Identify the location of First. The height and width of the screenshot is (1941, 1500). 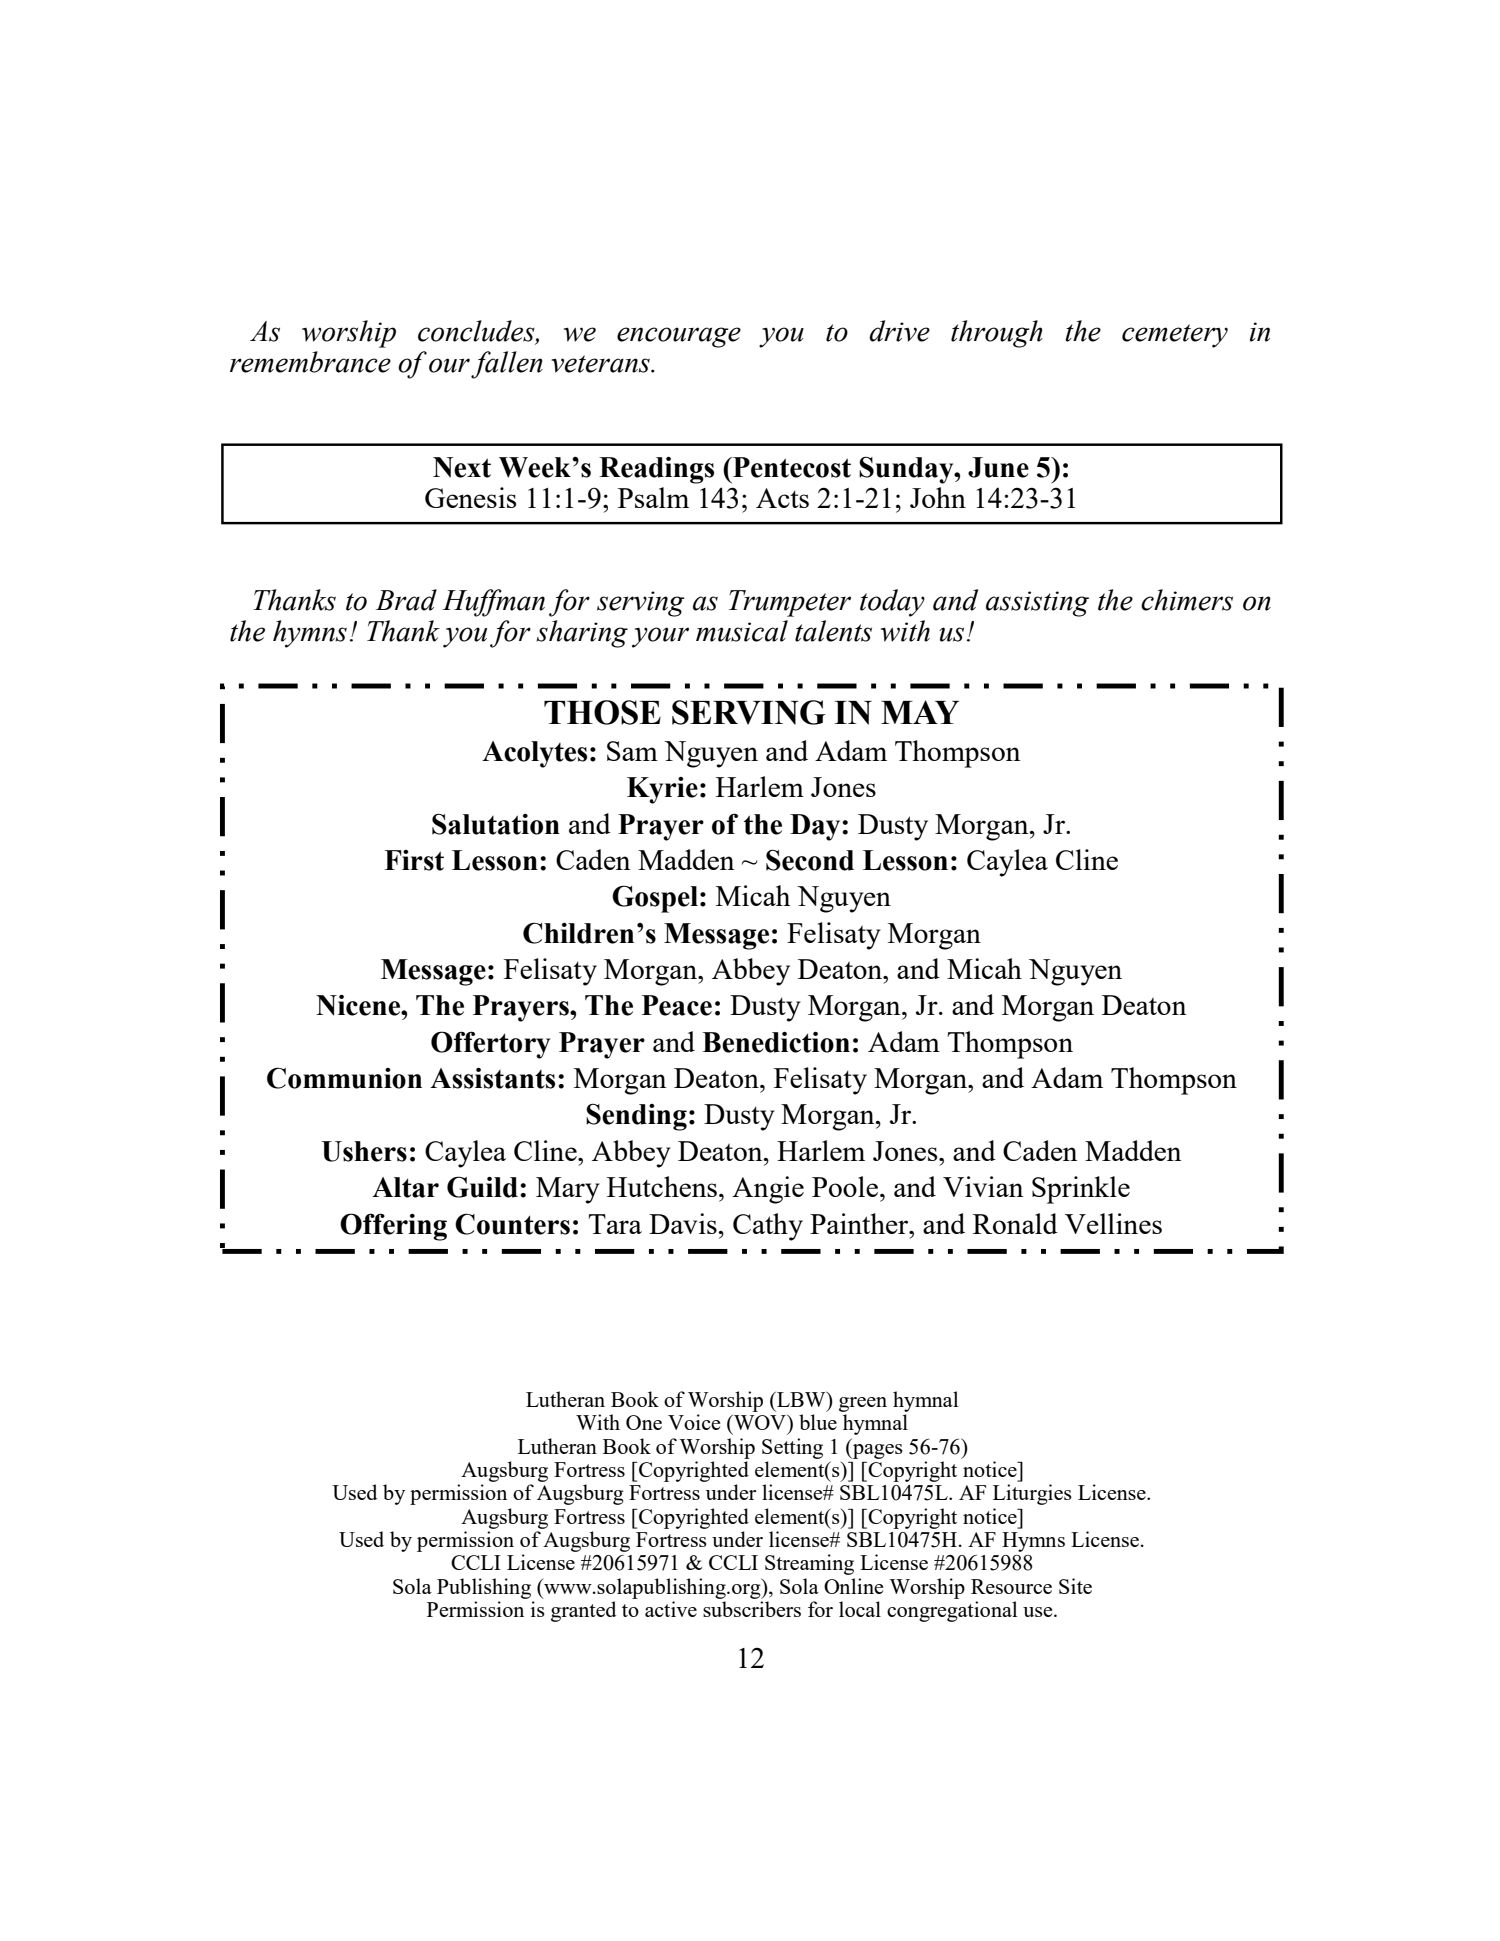
(414, 860).
